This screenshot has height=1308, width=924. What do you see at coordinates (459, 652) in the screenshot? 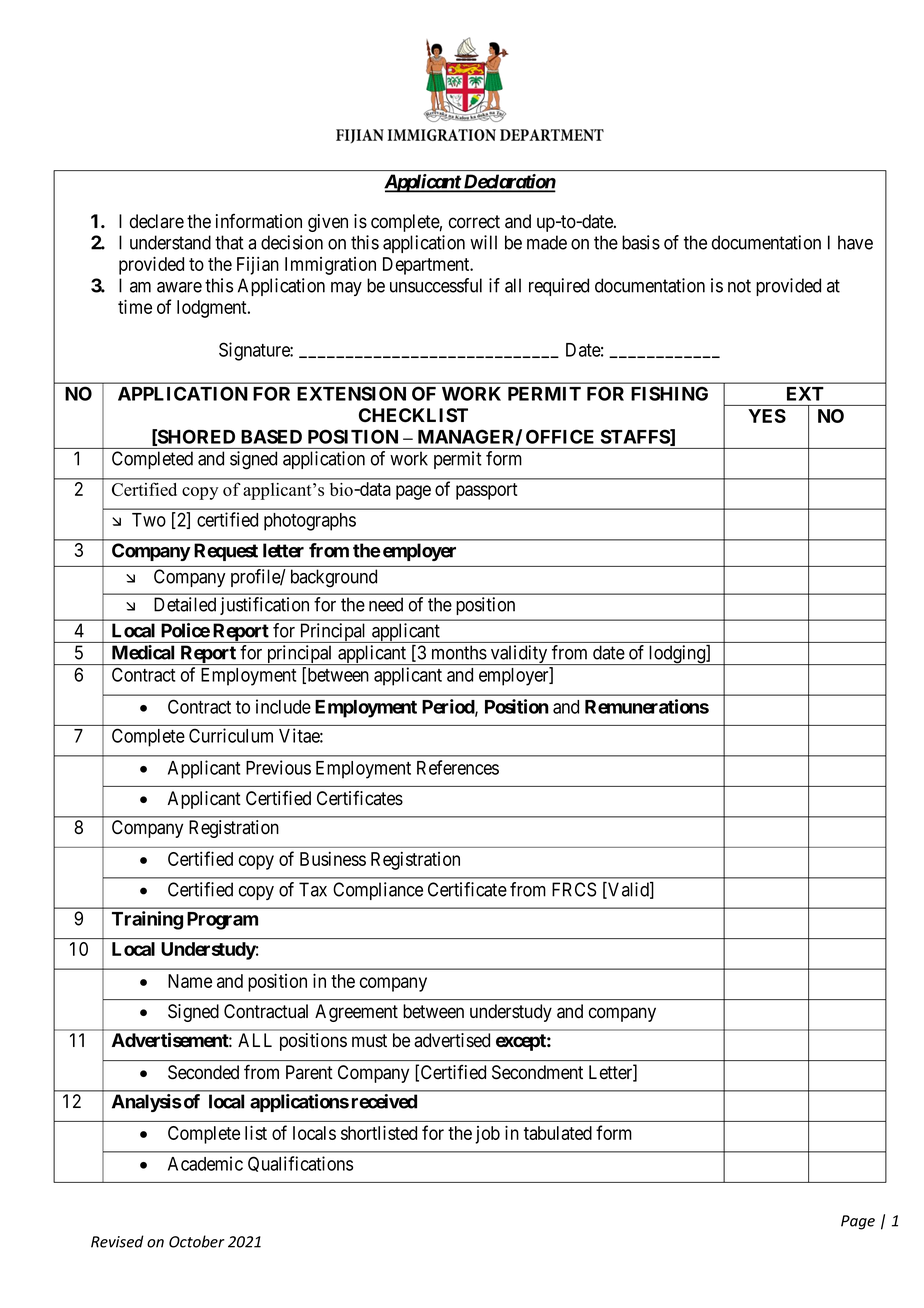
I see `months` at bounding box center [459, 652].
